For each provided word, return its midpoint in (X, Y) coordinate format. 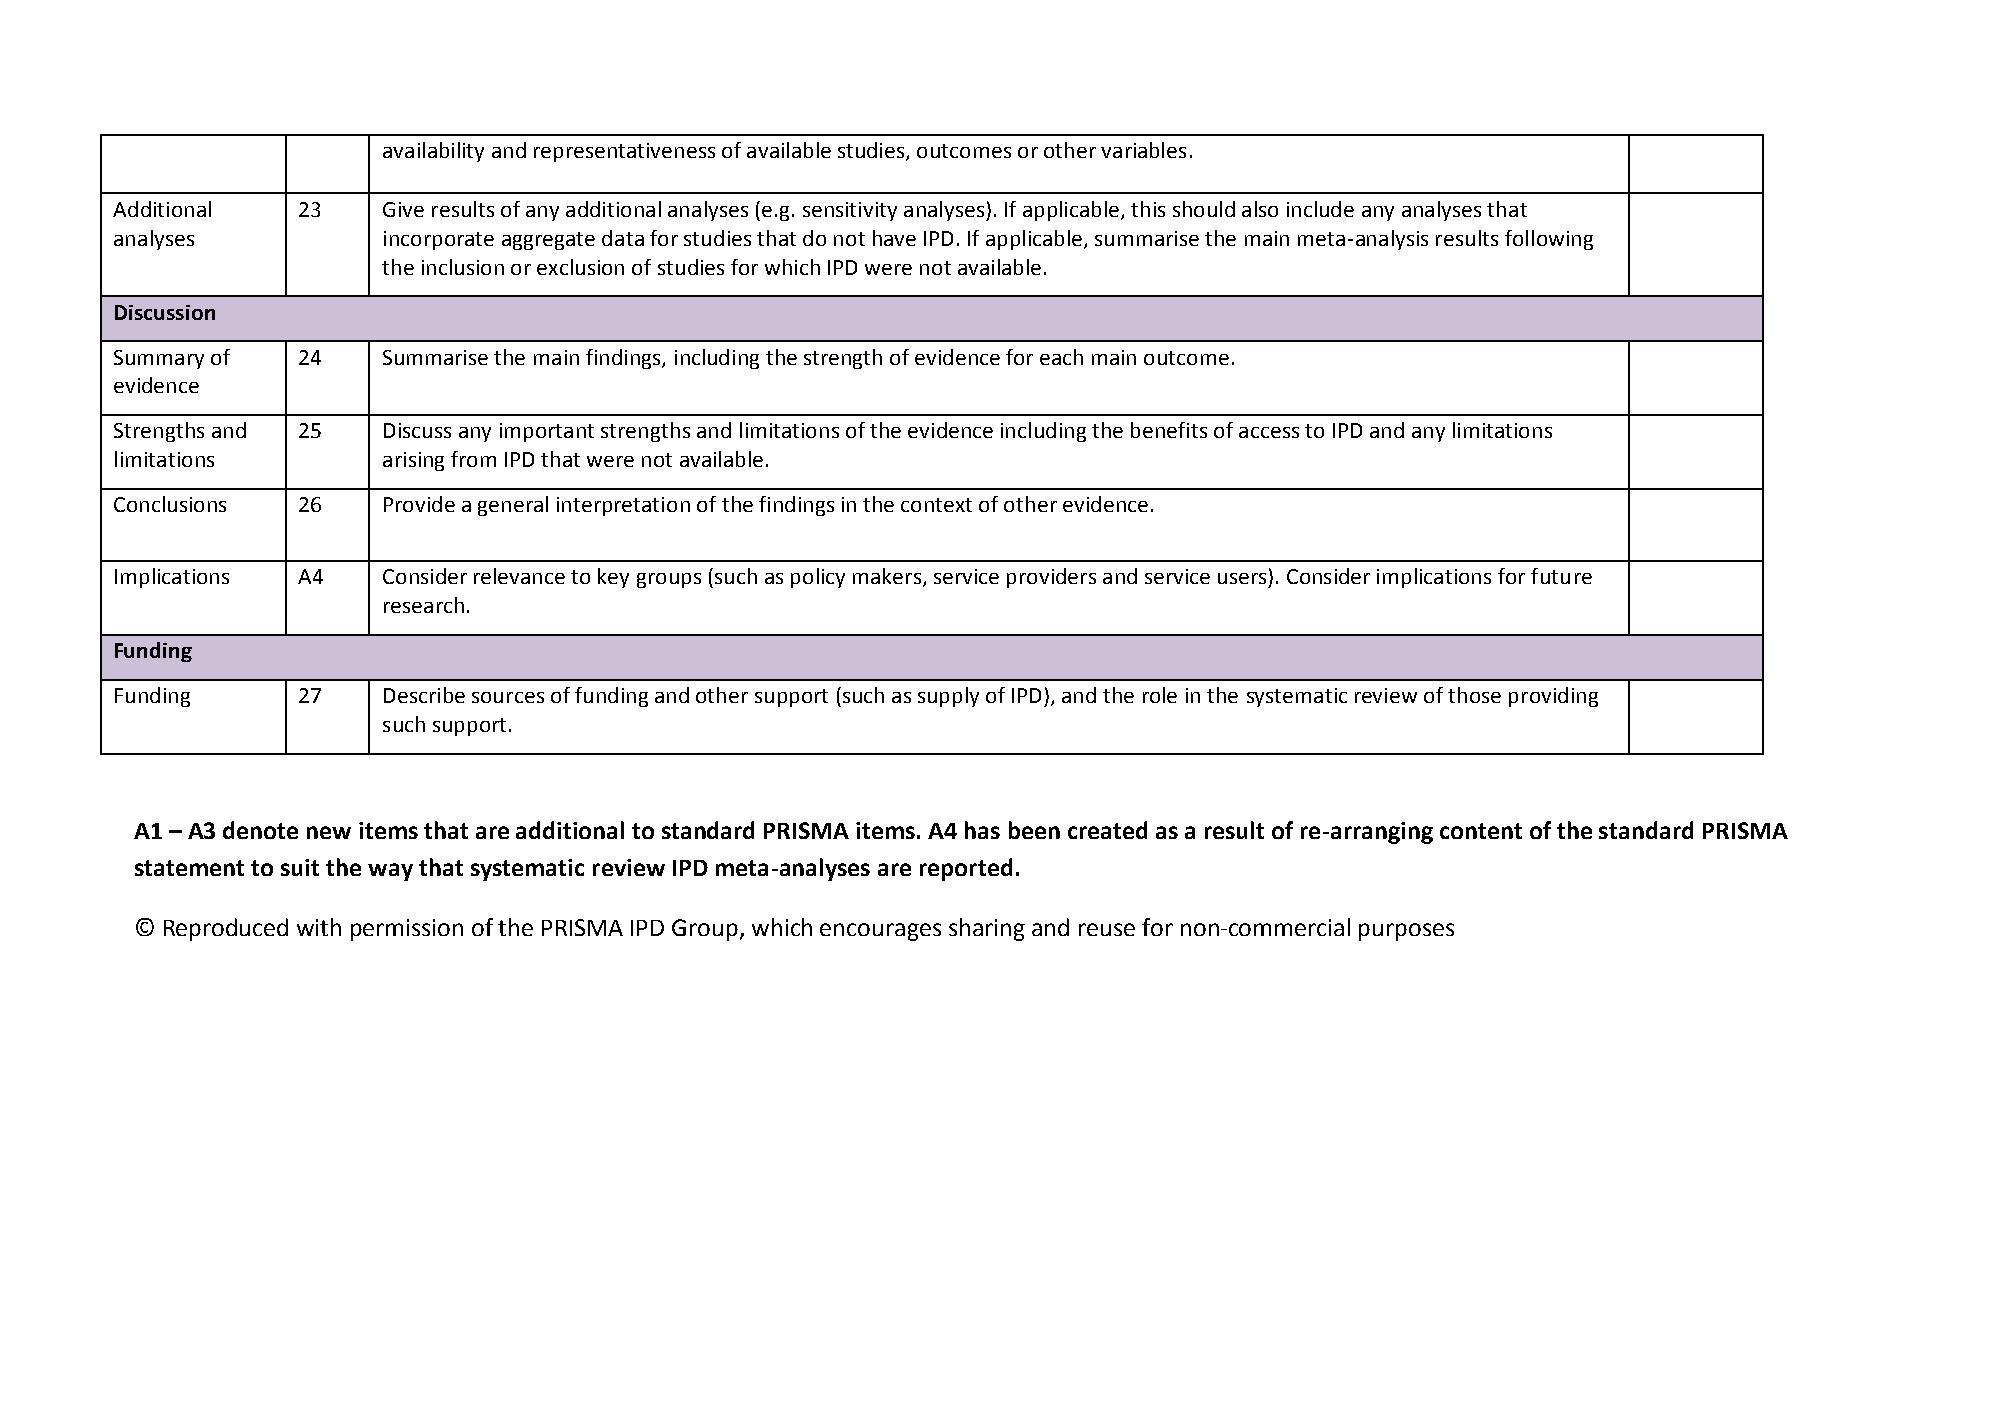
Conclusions (170, 504)
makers (887, 576)
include (1320, 209)
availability (433, 152)
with (319, 927)
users (1242, 578)
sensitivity (850, 211)
